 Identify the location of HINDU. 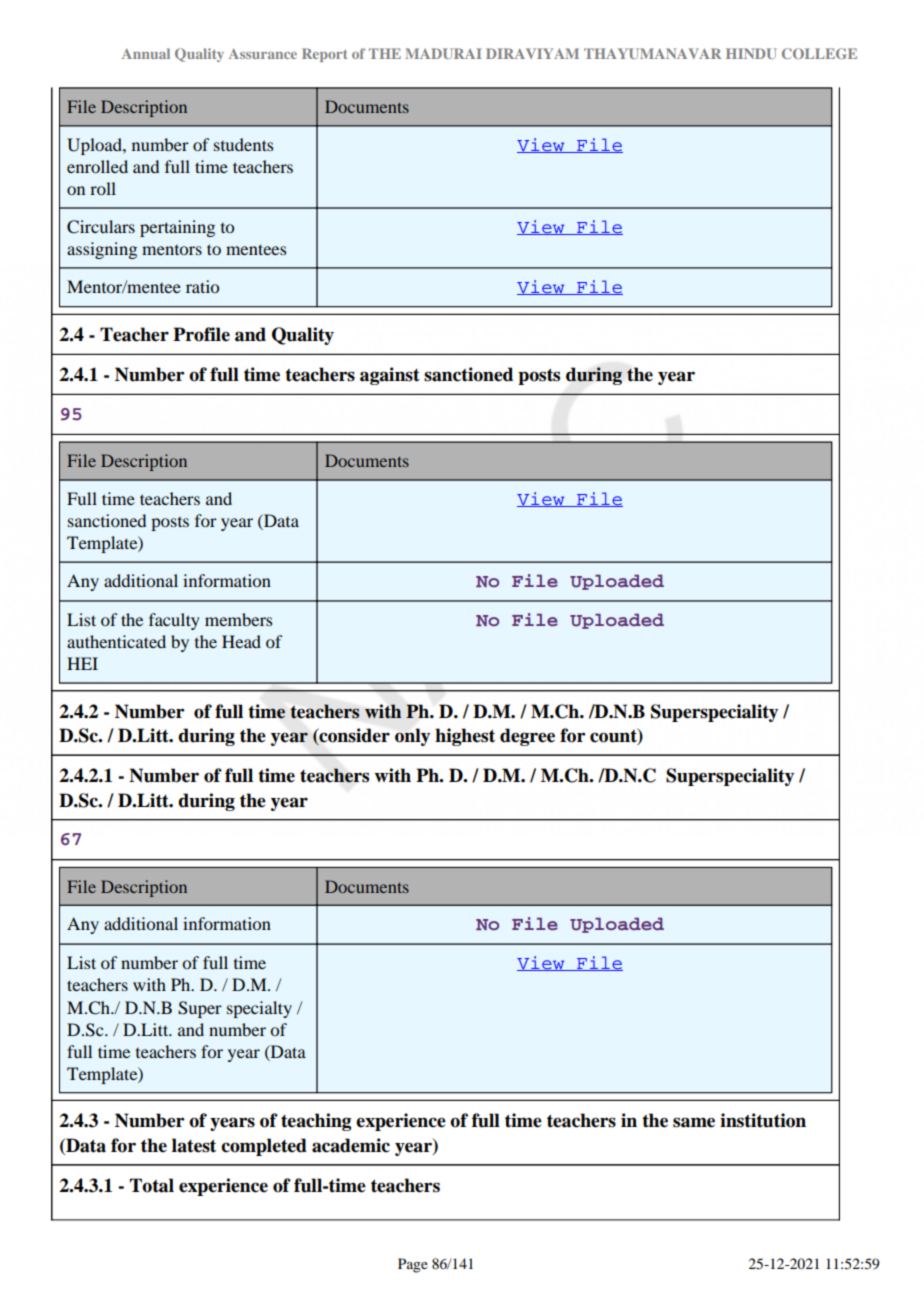
(751, 53).
